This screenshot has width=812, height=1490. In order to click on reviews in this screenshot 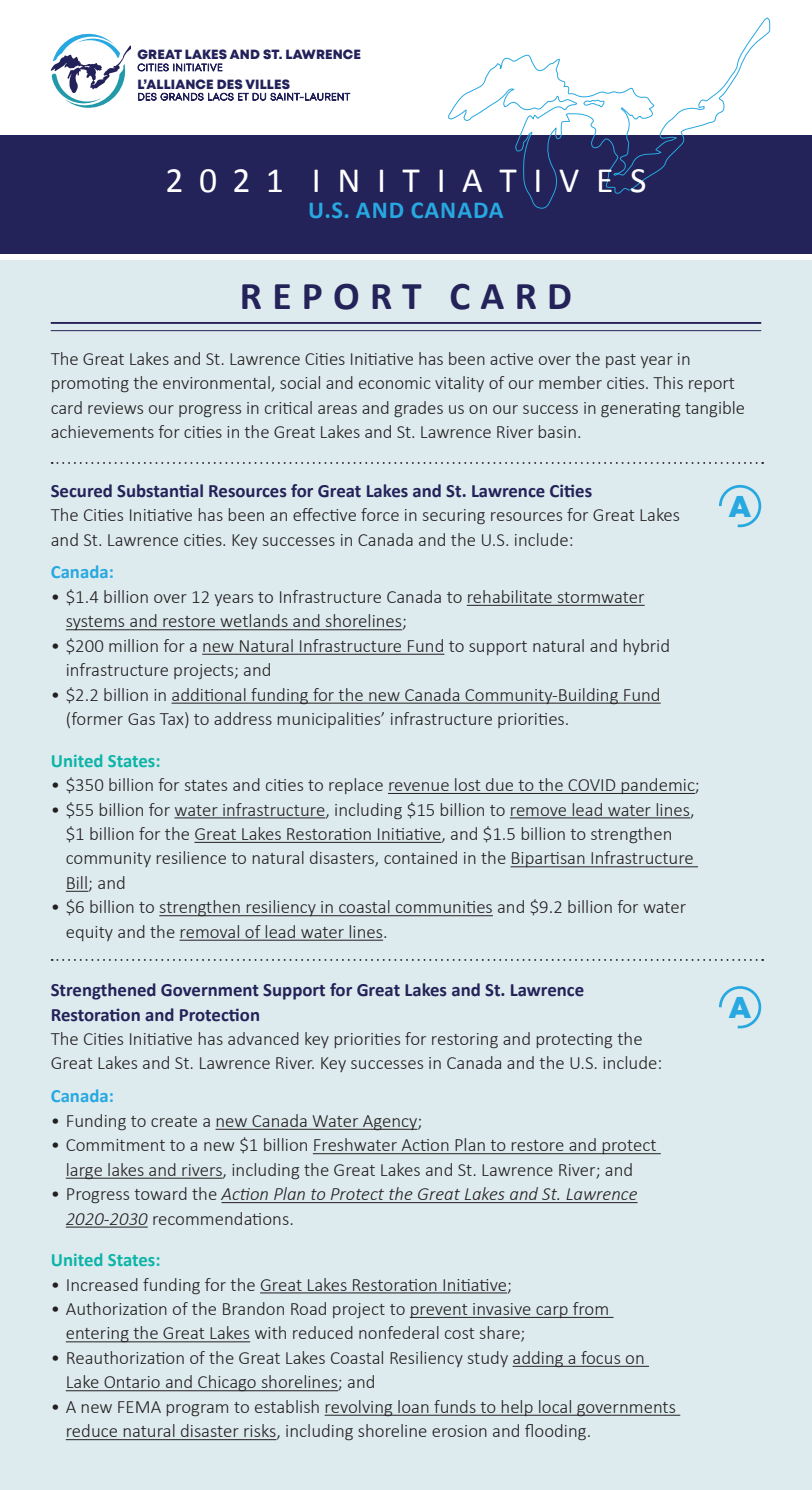, I will do `click(115, 408)`.
